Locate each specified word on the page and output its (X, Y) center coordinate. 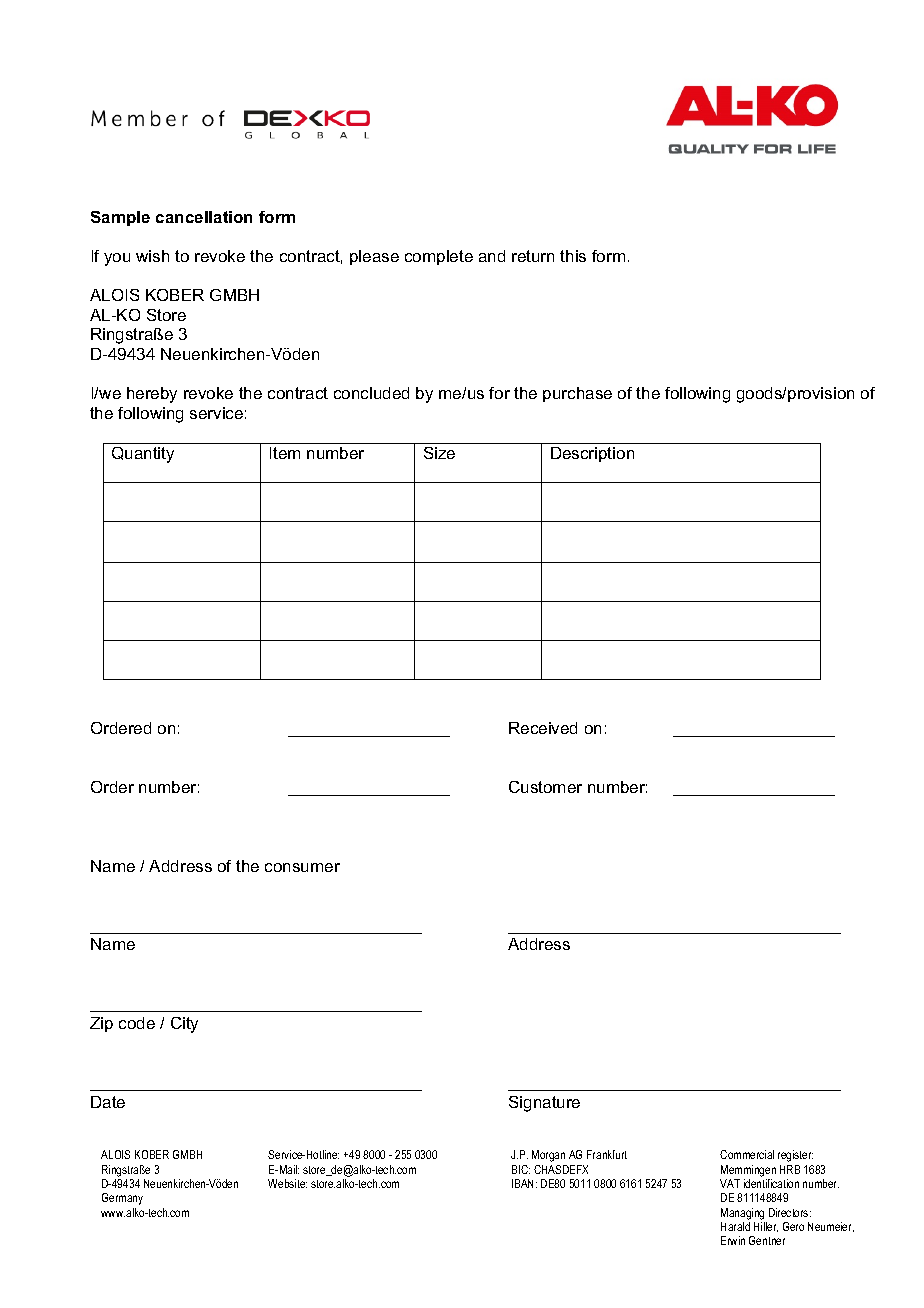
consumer (302, 867)
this (573, 256)
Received (543, 728)
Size (439, 453)
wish (152, 256)
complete (439, 257)
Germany (122, 1199)
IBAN (524, 1183)
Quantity (143, 455)
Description (592, 454)
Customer (545, 787)
